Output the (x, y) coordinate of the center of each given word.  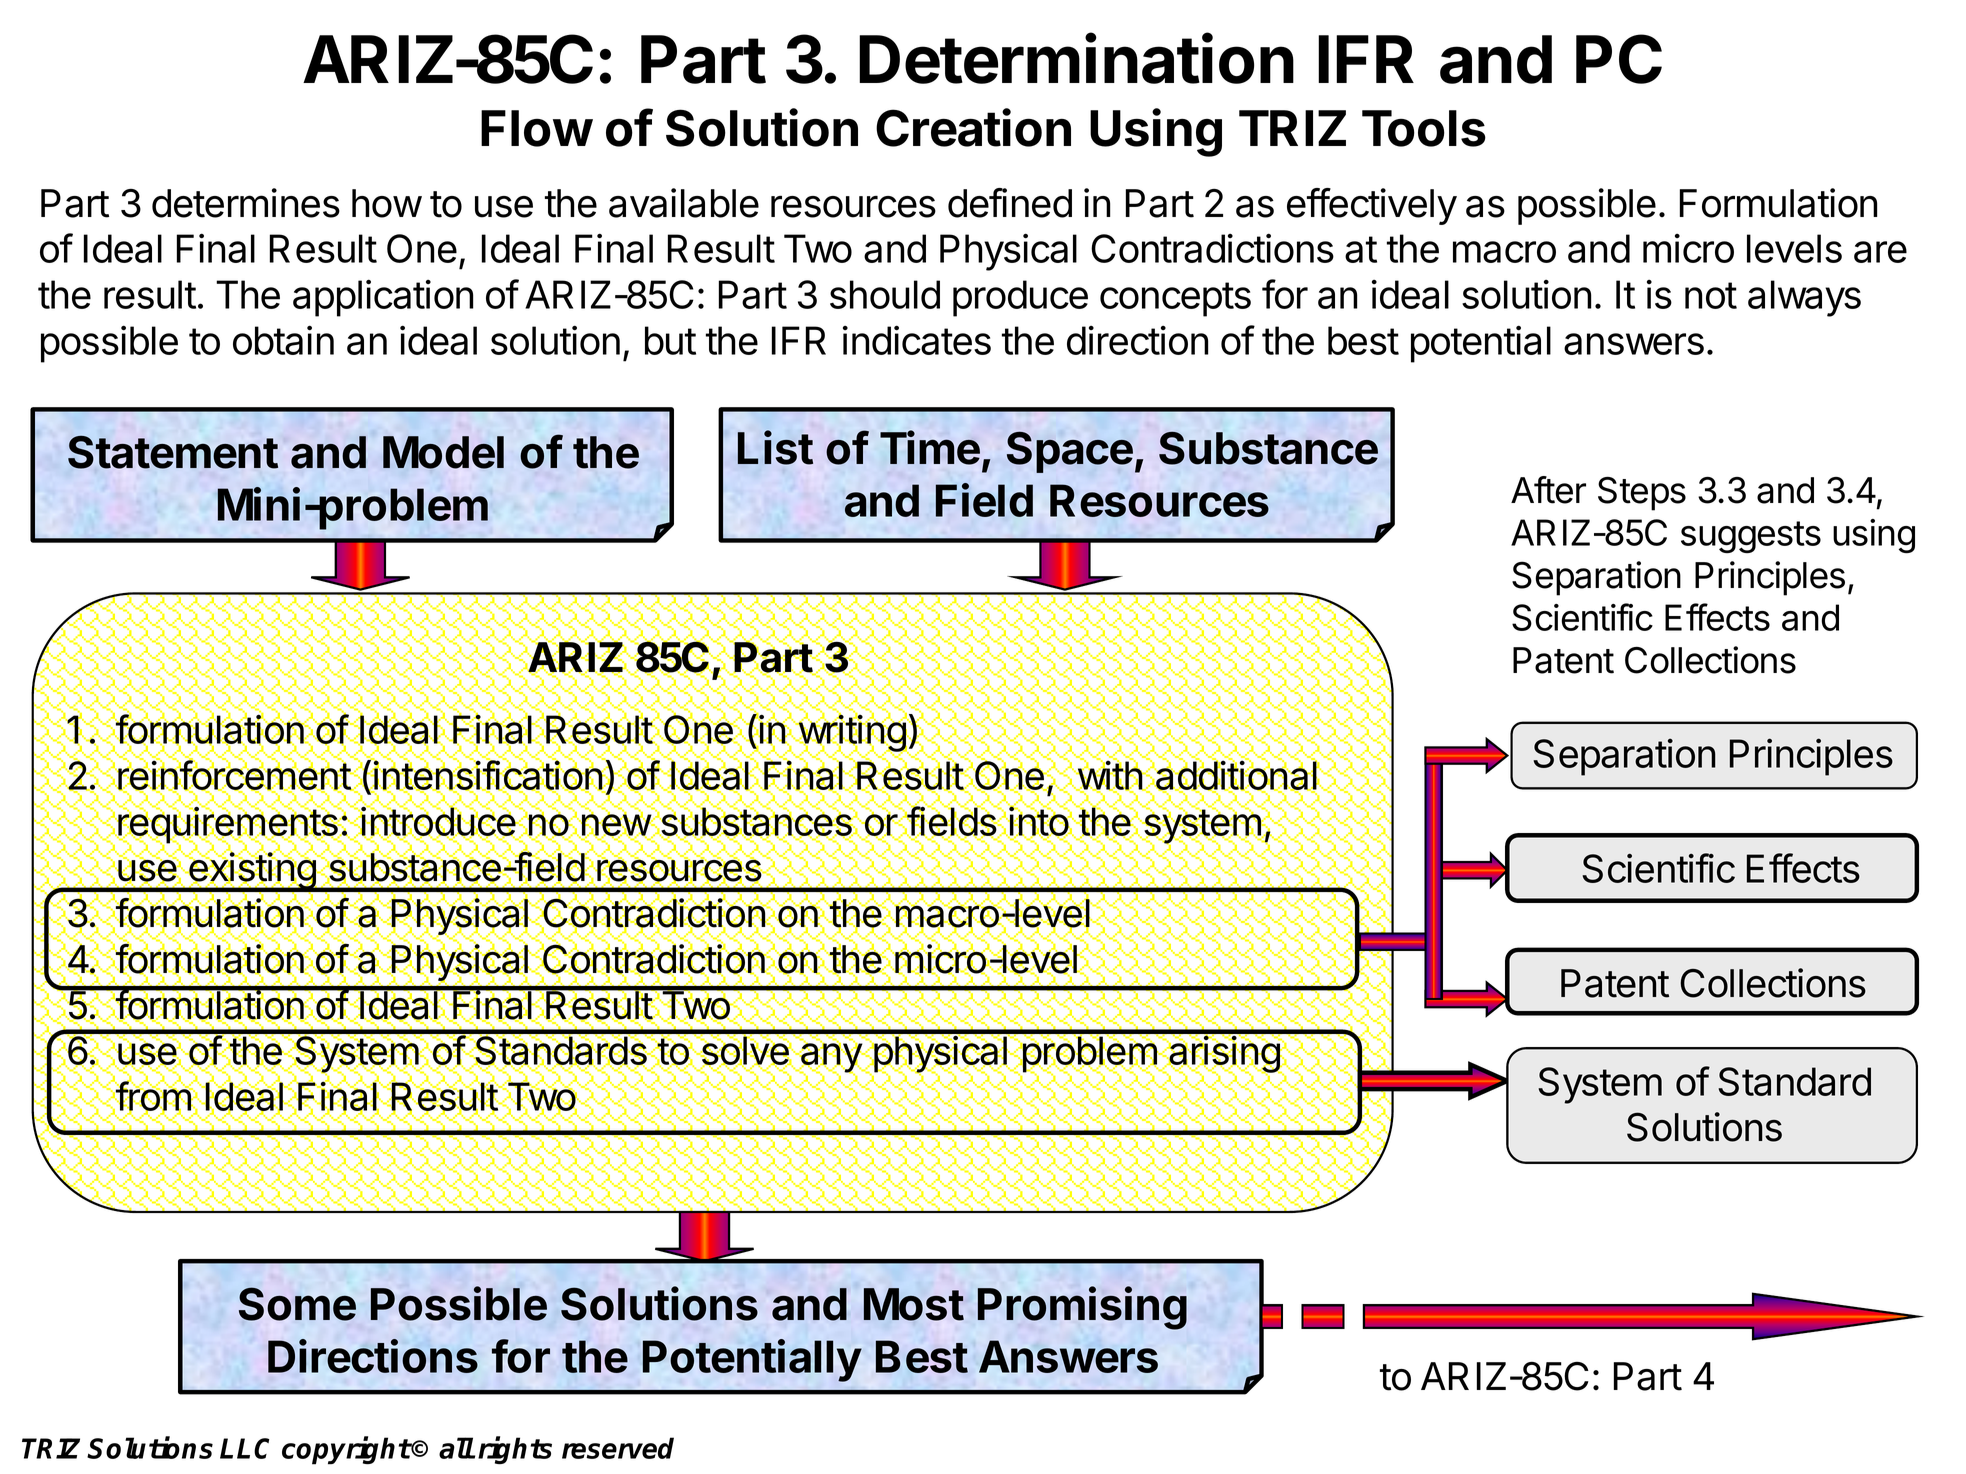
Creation (973, 127)
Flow (537, 128)
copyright (346, 1450)
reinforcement (234, 776)
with (1109, 776)
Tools (1424, 128)
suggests (1751, 537)
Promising (1082, 1308)
